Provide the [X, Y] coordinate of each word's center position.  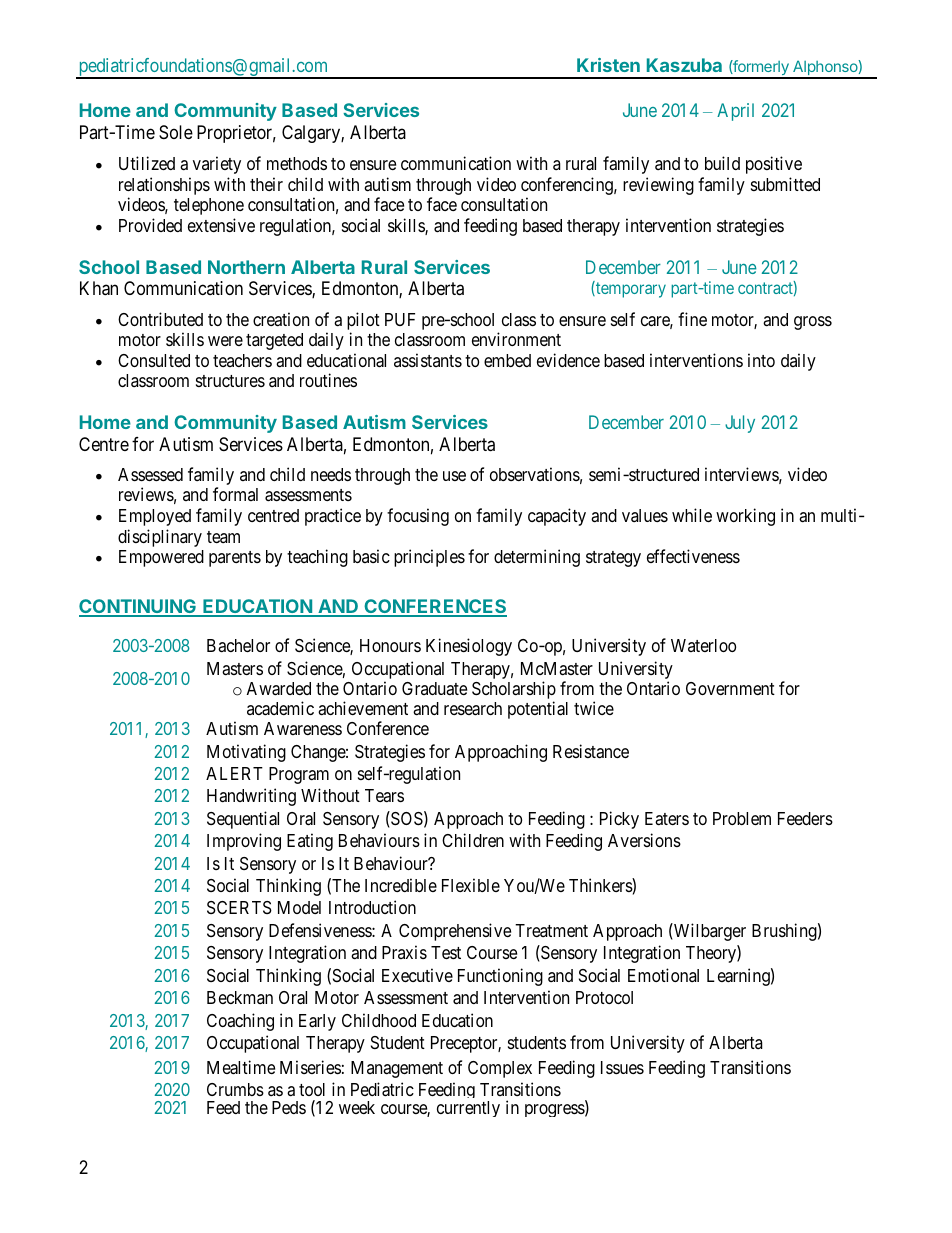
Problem [742, 818]
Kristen [608, 65]
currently [468, 1109]
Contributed [160, 319]
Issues [622, 1067]
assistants [428, 360]
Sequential [243, 820]
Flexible [471, 885]
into [761, 360]
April [735, 112]
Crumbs [235, 1089]
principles [429, 558]
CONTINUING [138, 607]
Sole [176, 132]
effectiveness [693, 556]
